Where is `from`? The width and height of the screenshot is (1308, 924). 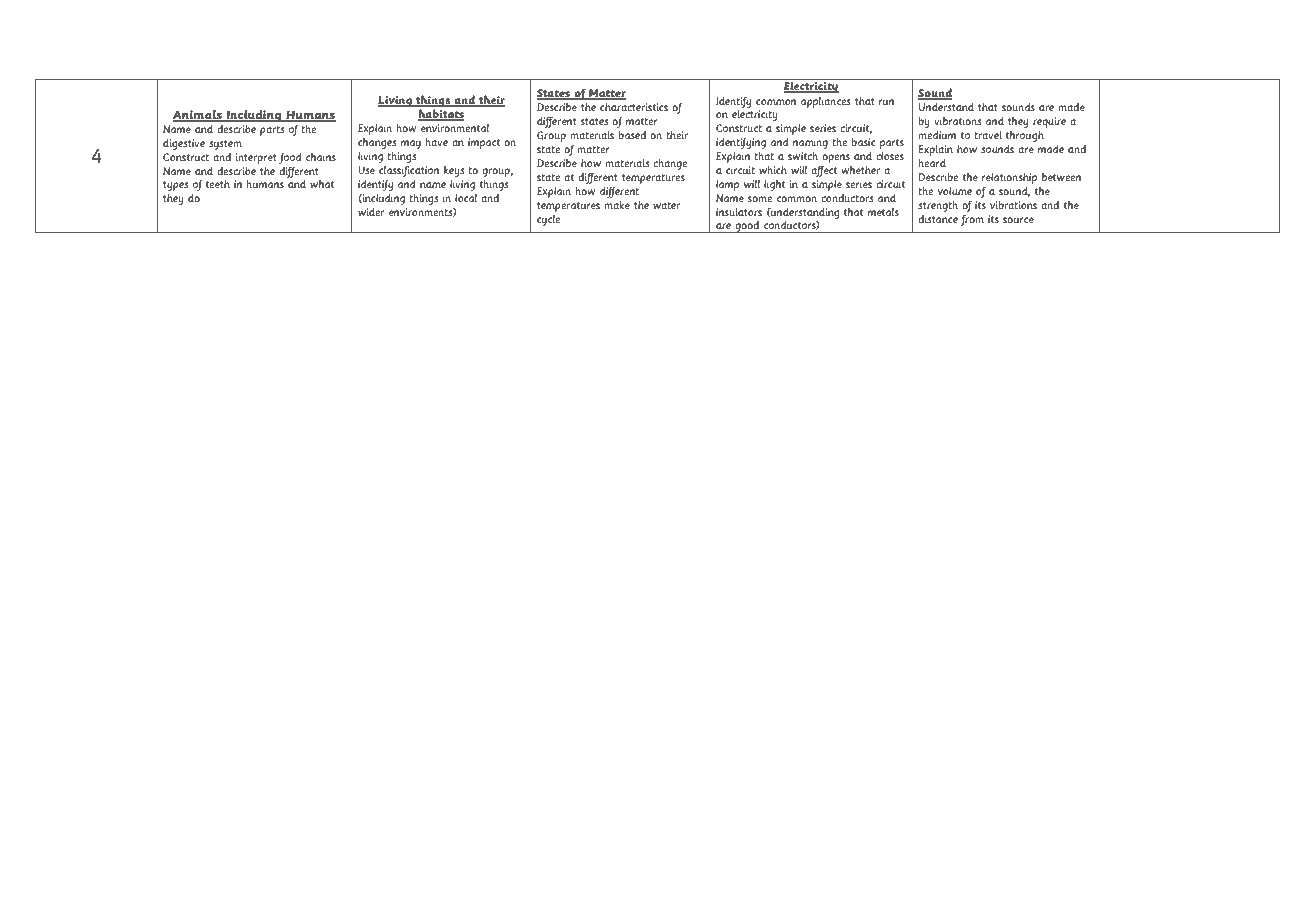
from is located at coordinates (972, 220).
